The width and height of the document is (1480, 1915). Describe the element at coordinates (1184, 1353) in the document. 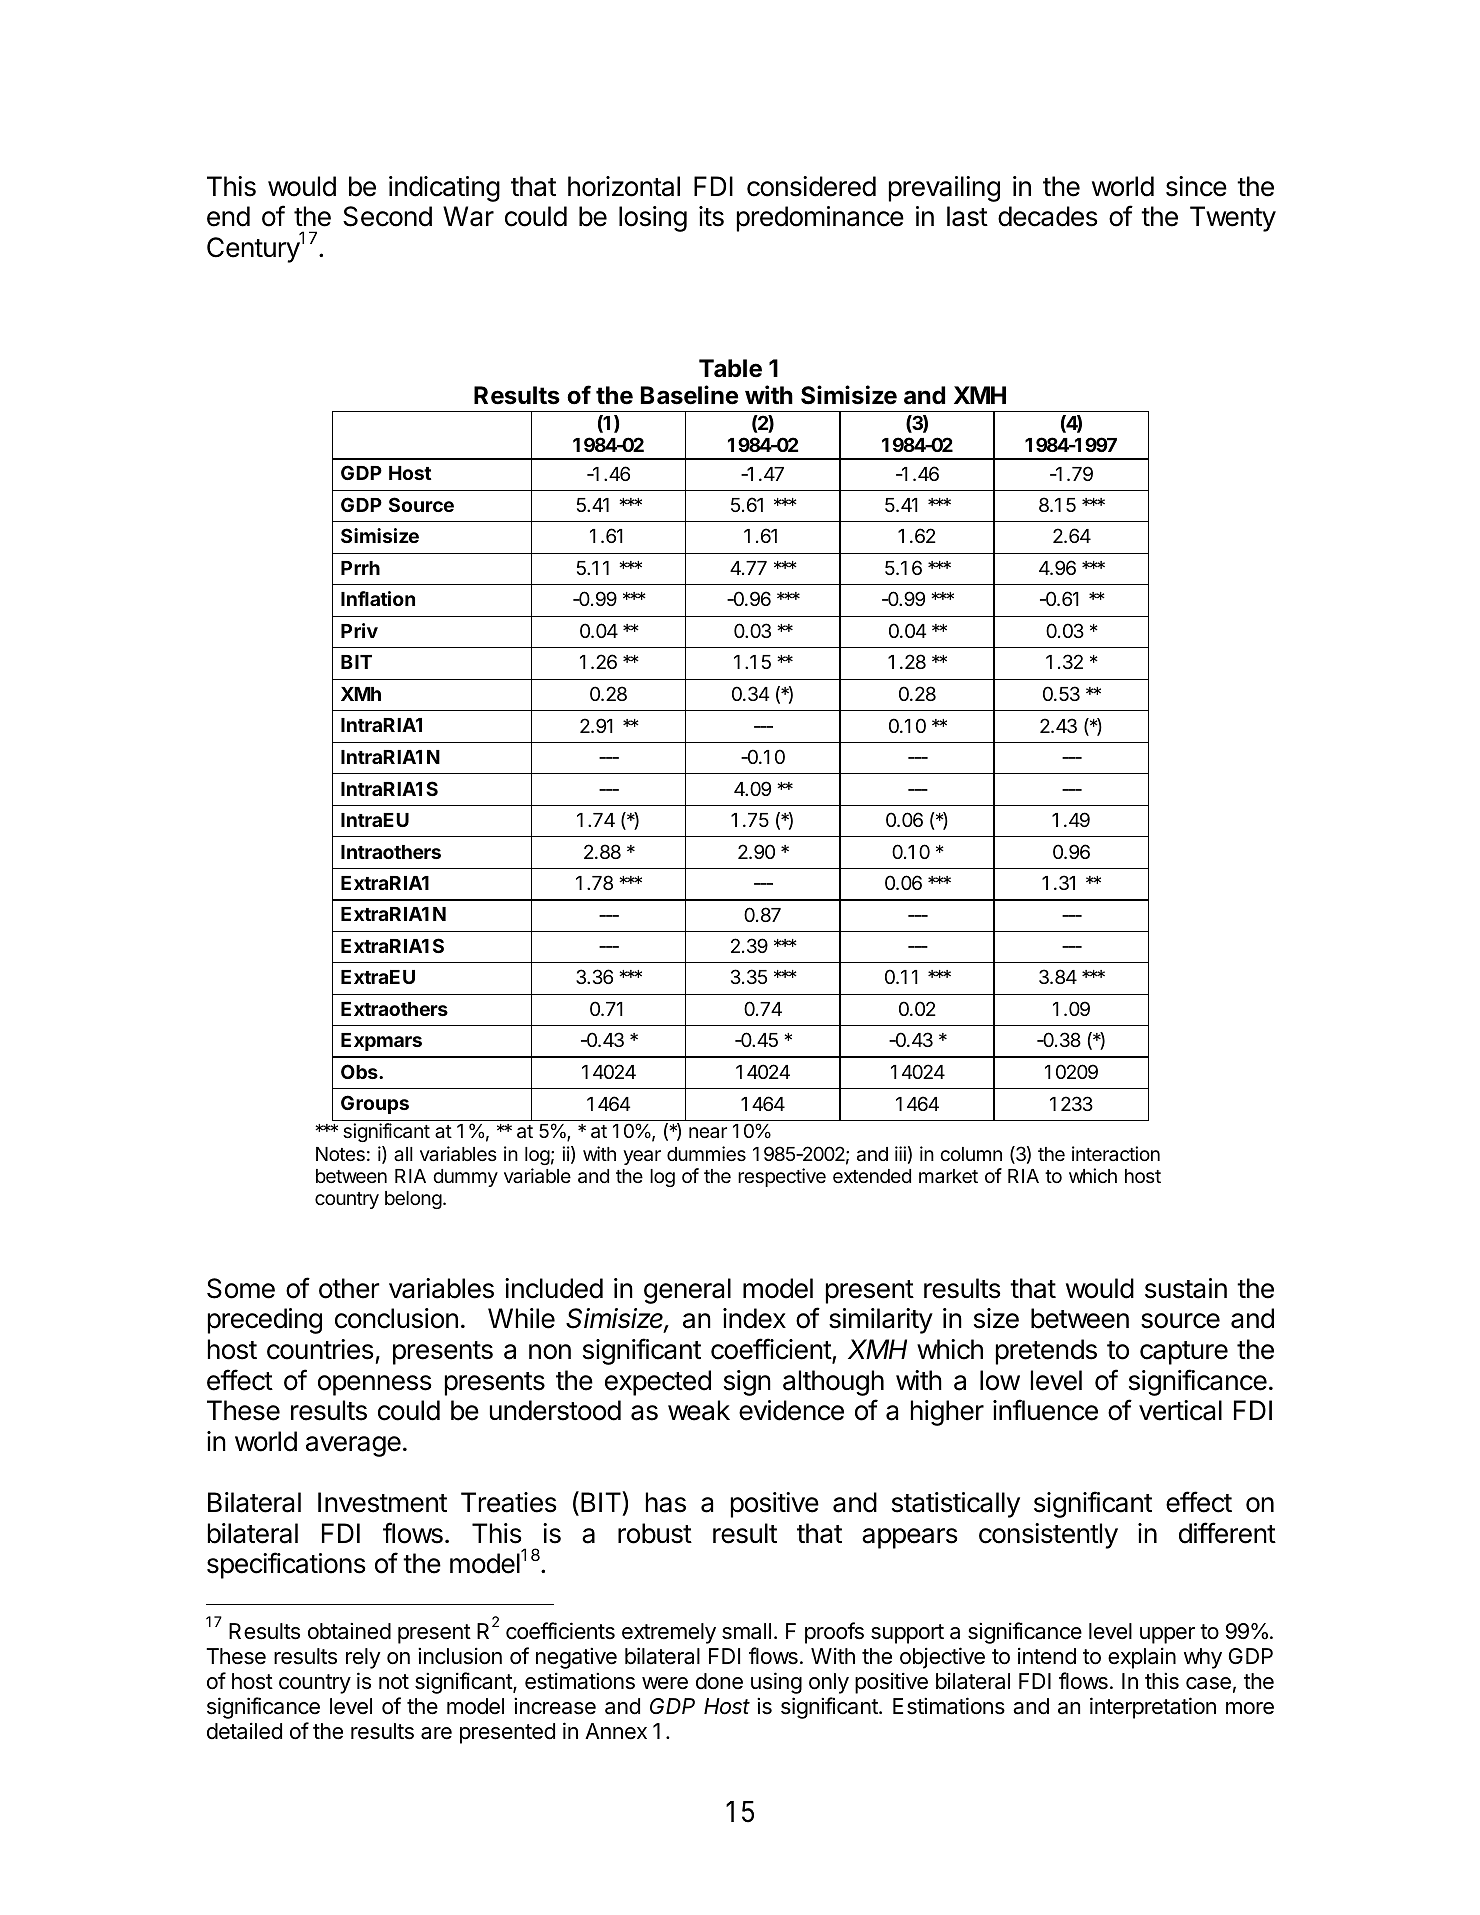

I see `capture` at that location.
